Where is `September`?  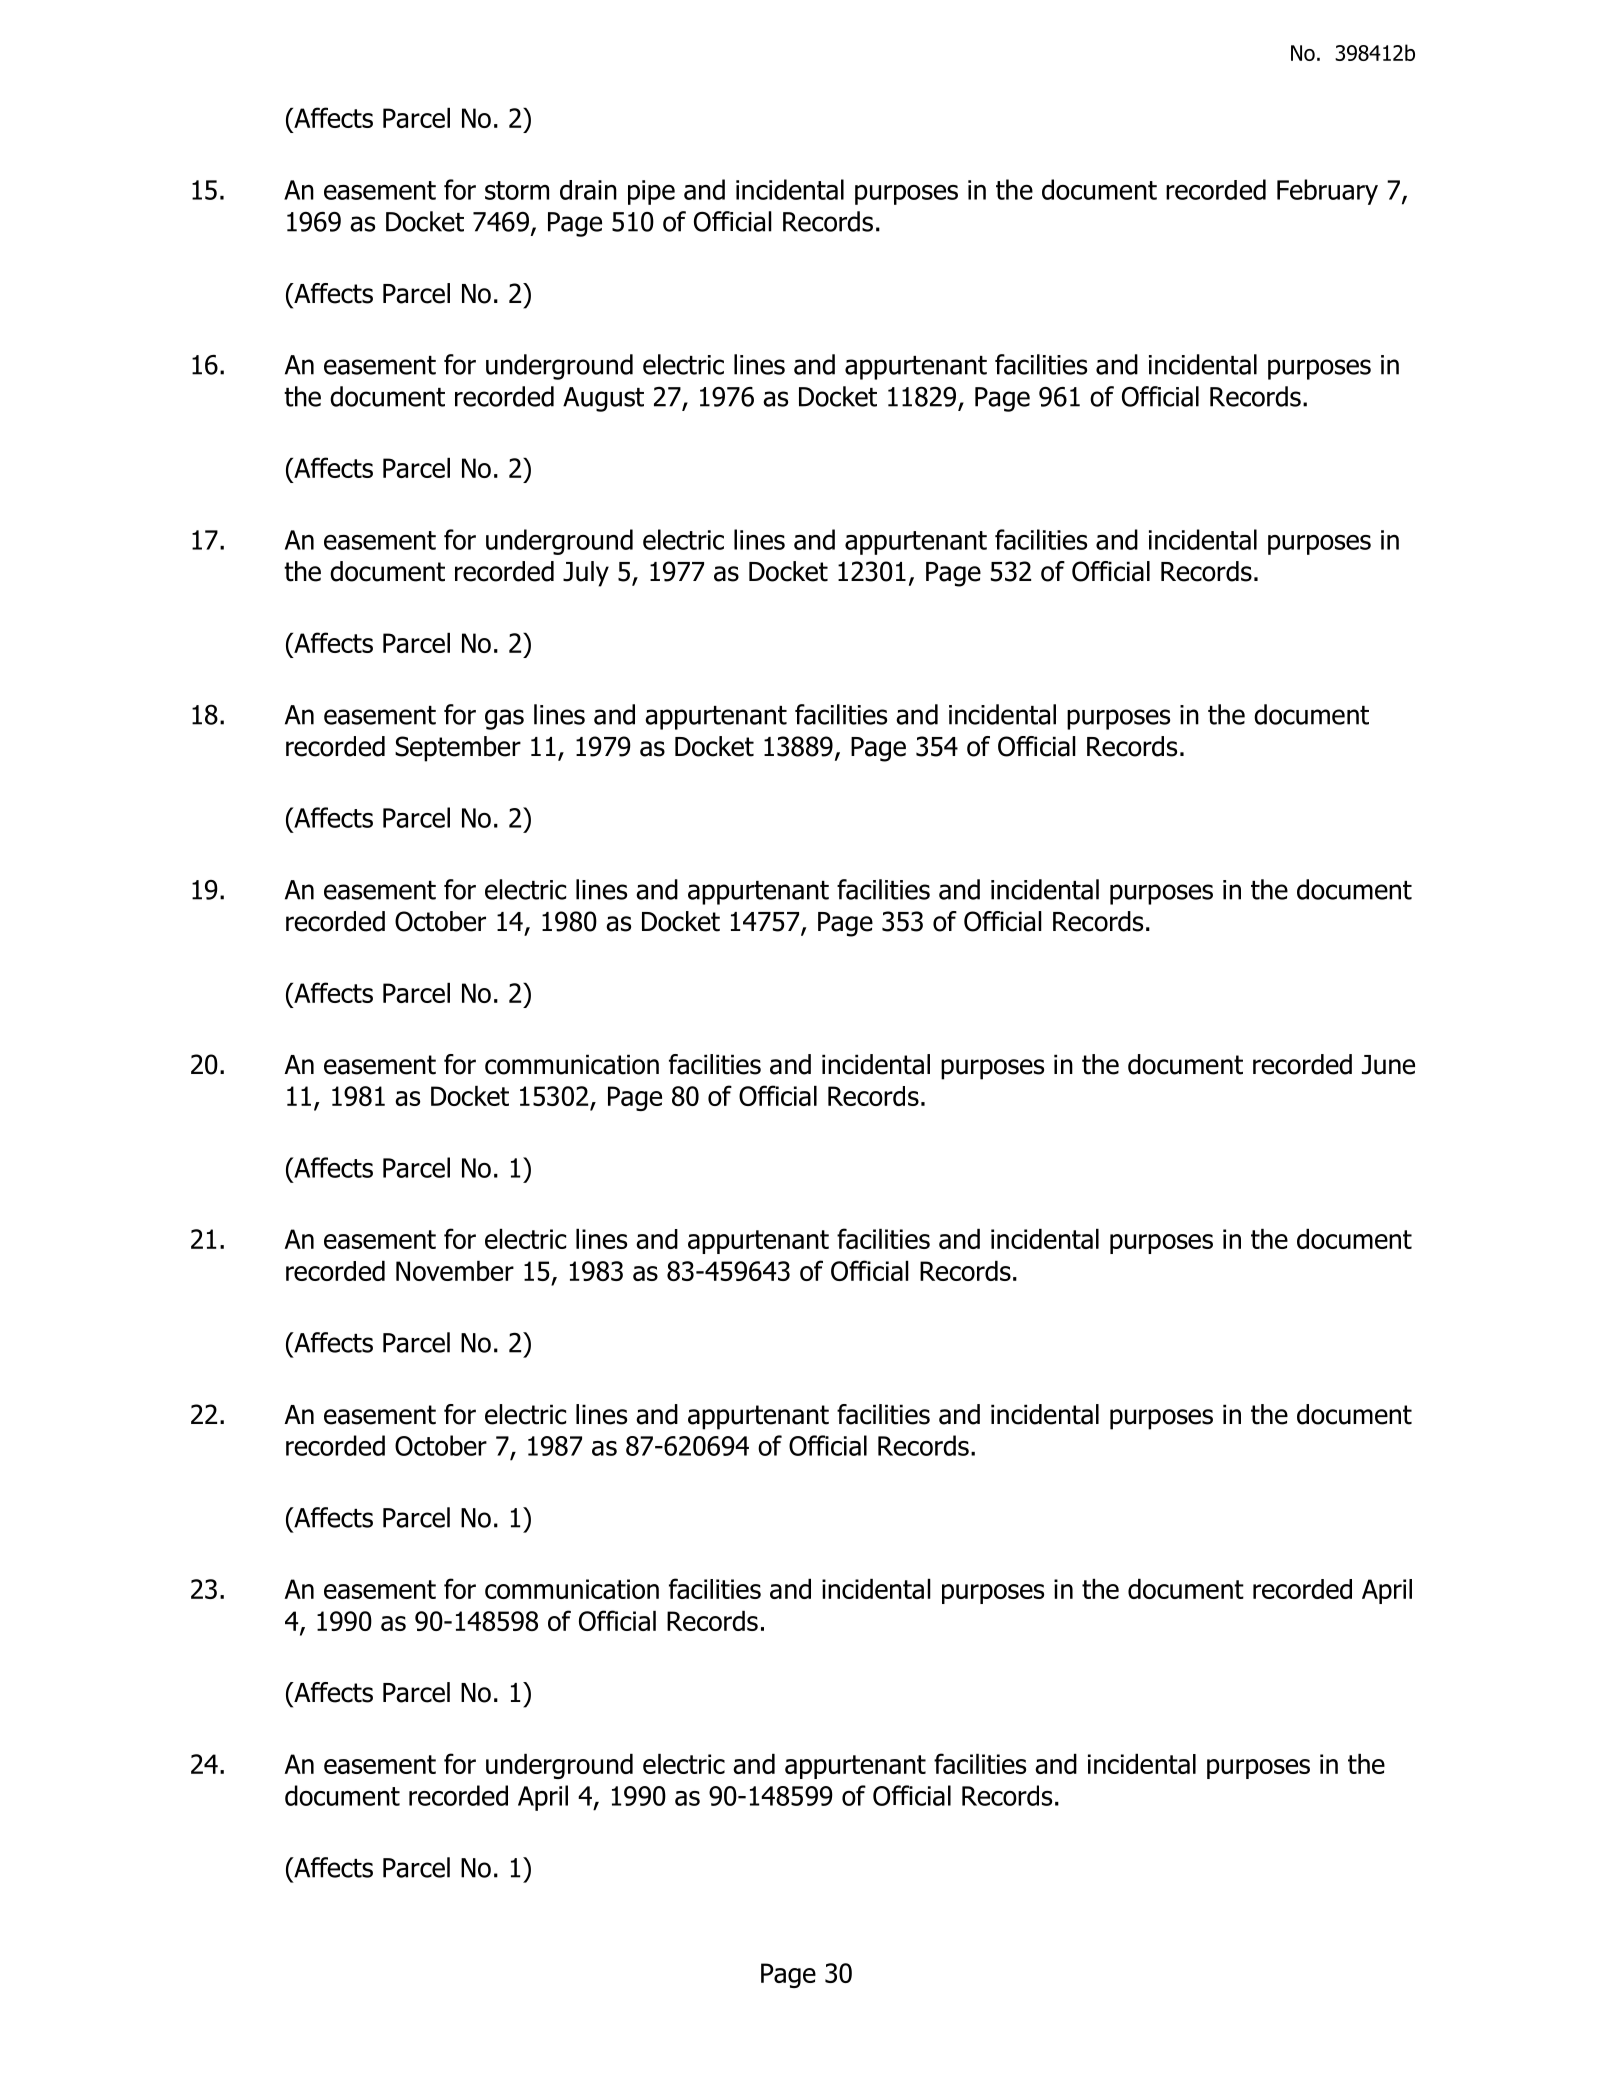
September is located at coordinates (458, 749).
